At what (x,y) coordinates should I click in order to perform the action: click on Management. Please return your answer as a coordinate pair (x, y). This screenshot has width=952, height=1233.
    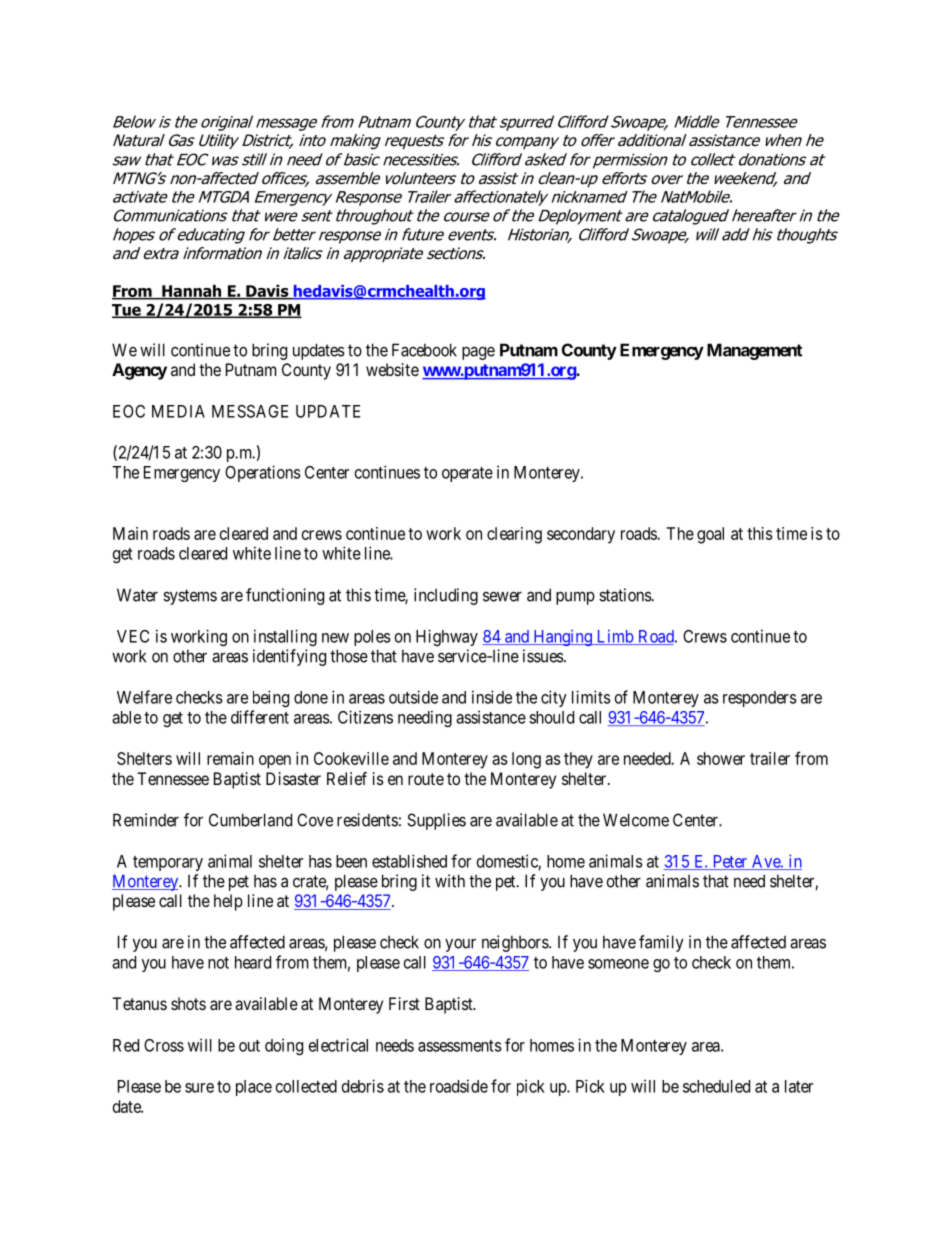
    Looking at the image, I should click on (754, 351).
